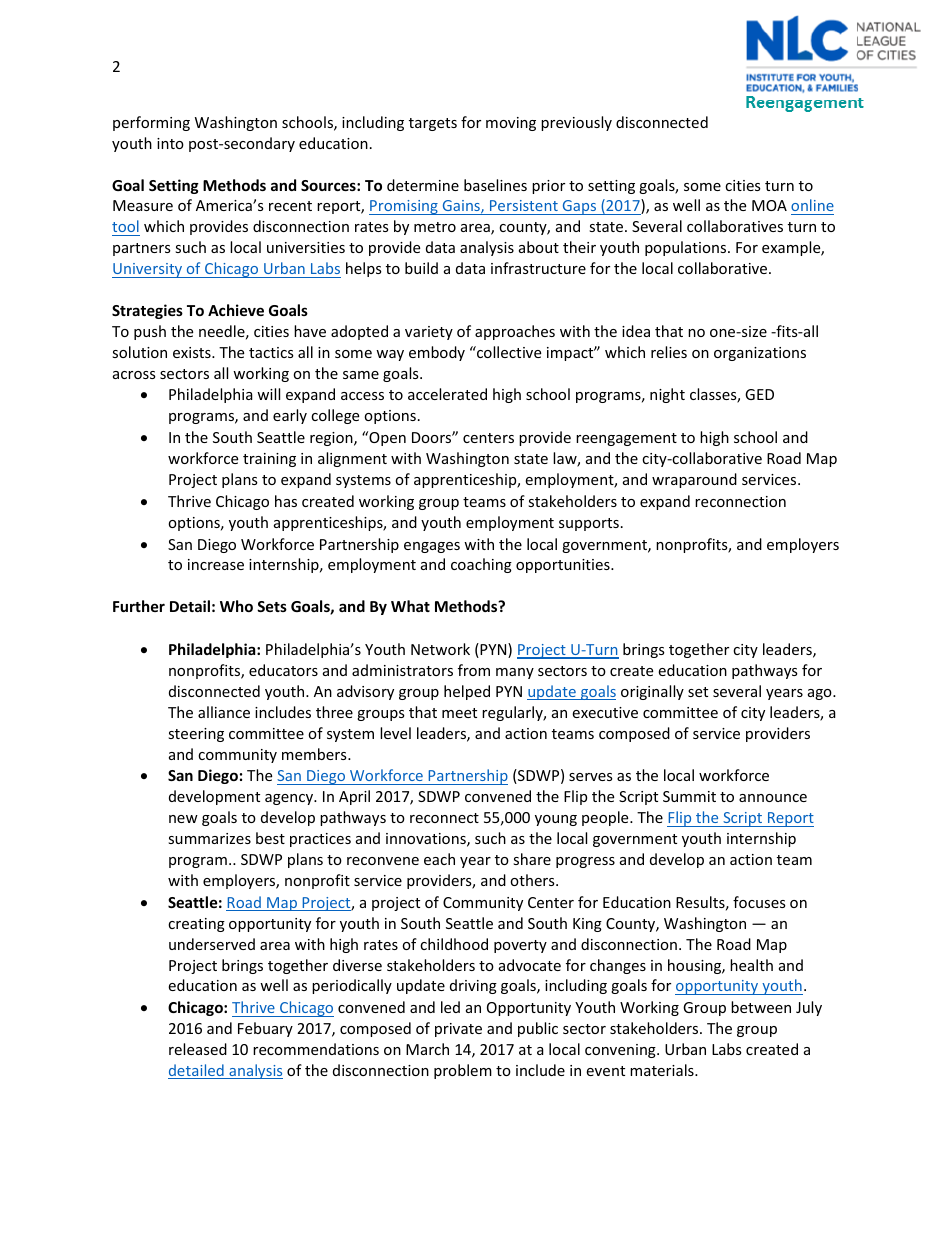 This screenshot has height=1233, width=952. What do you see at coordinates (193, 352) in the screenshot?
I see `exists` at bounding box center [193, 352].
